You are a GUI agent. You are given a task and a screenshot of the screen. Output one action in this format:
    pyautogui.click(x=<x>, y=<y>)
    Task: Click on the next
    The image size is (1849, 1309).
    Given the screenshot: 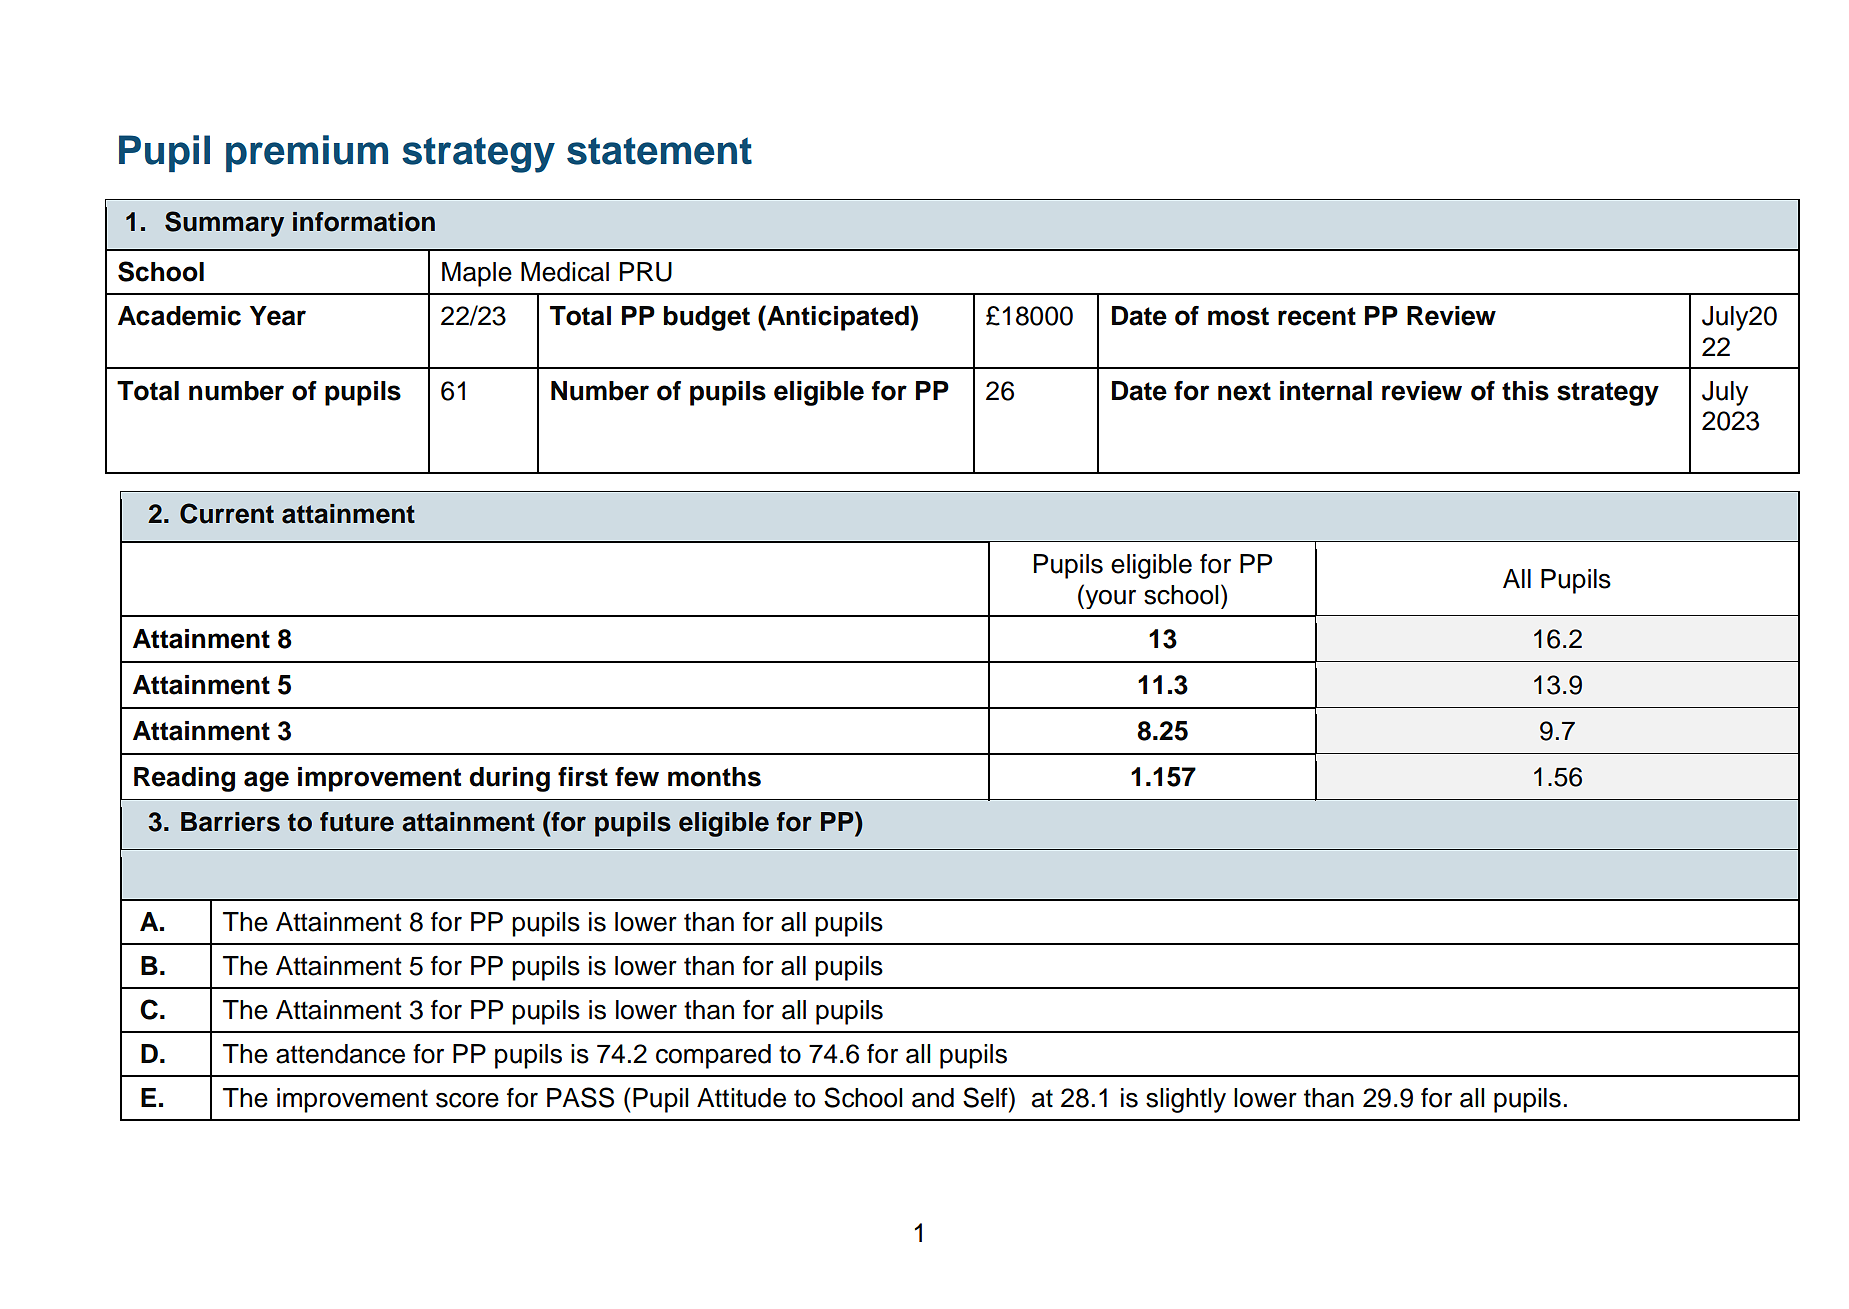 What is the action you would take?
    pyautogui.click(x=1244, y=391)
